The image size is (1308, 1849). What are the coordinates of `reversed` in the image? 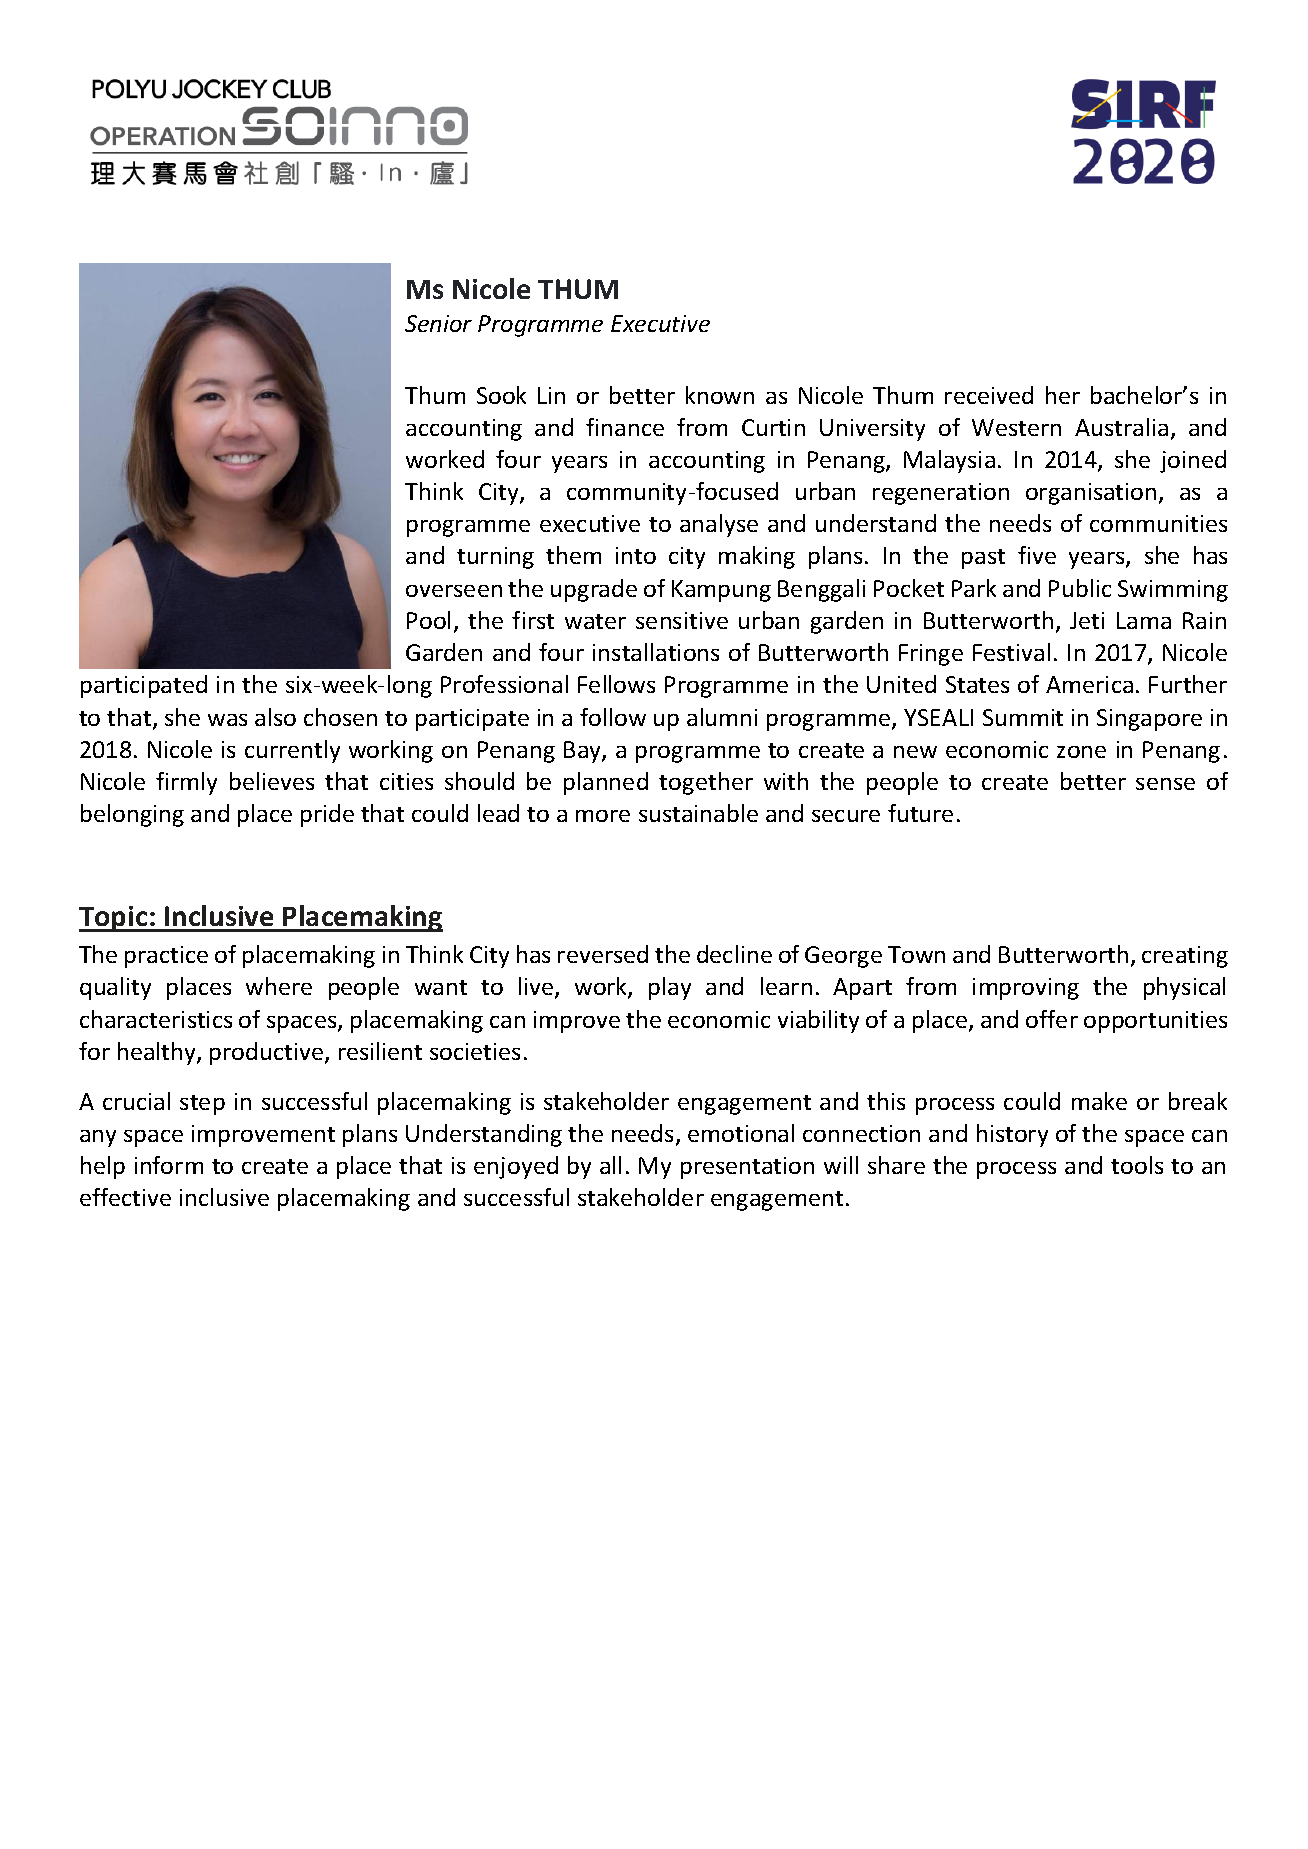 It's located at (603, 954).
